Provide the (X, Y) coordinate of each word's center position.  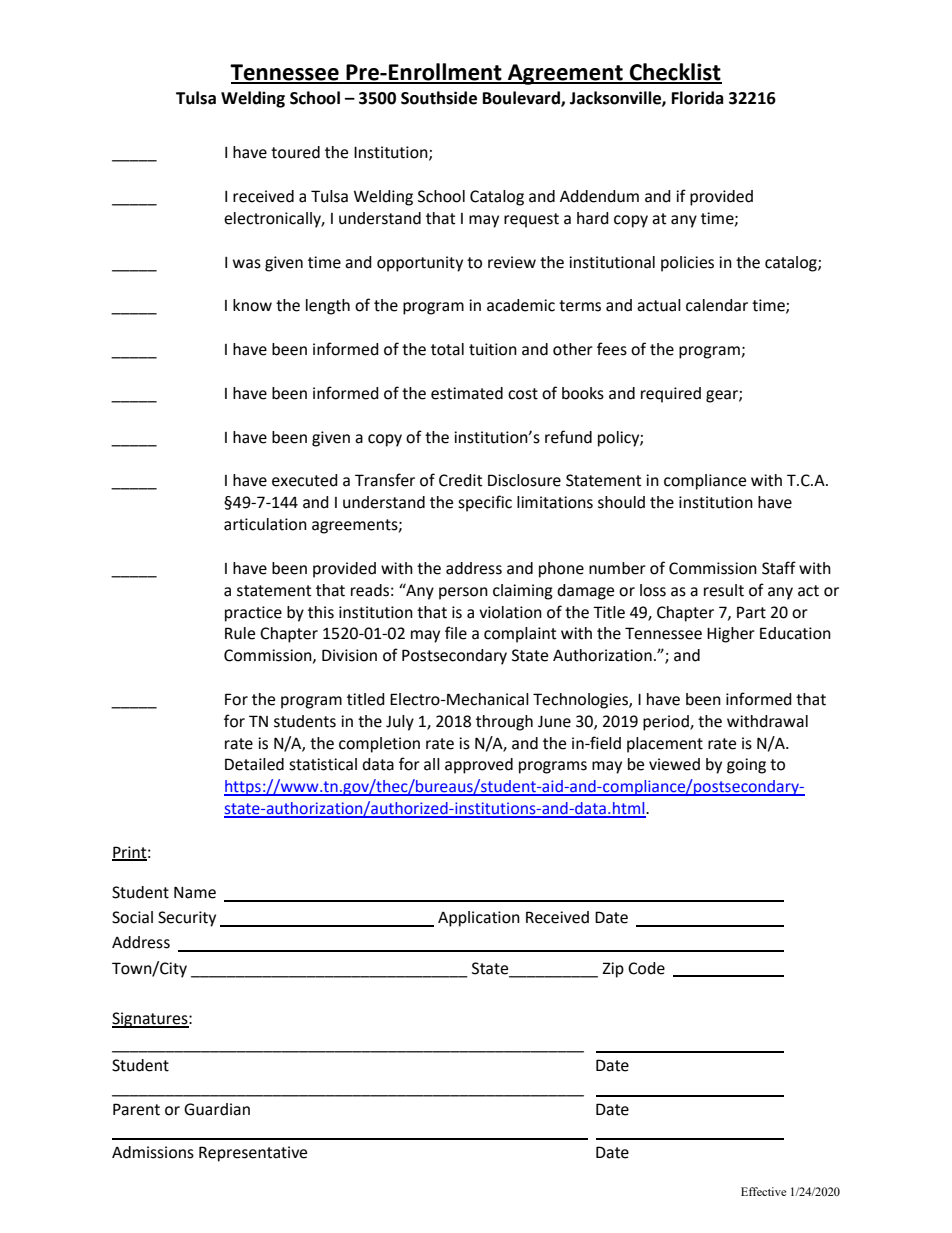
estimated (467, 393)
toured (295, 152)
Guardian (217, 1109)
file (456, 633)
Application (479, 919)
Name (195, 892)
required (671, 395)
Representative (253, 1154)
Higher (731, 635)
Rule (240, 633)
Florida (698, 98)
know (252, 305)
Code (646, 968)
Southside (439, 98)
